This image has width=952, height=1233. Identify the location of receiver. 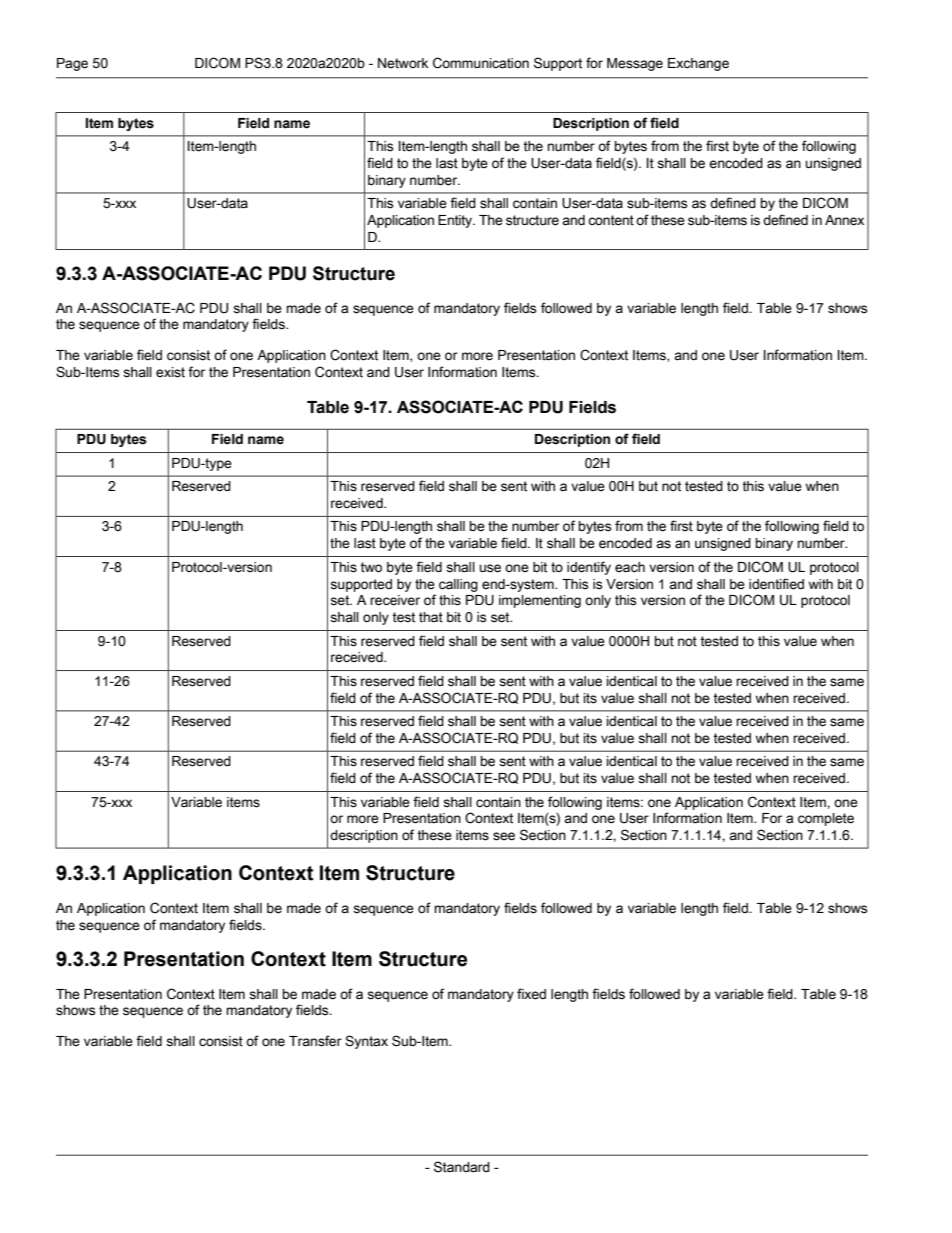
(395, 600).
